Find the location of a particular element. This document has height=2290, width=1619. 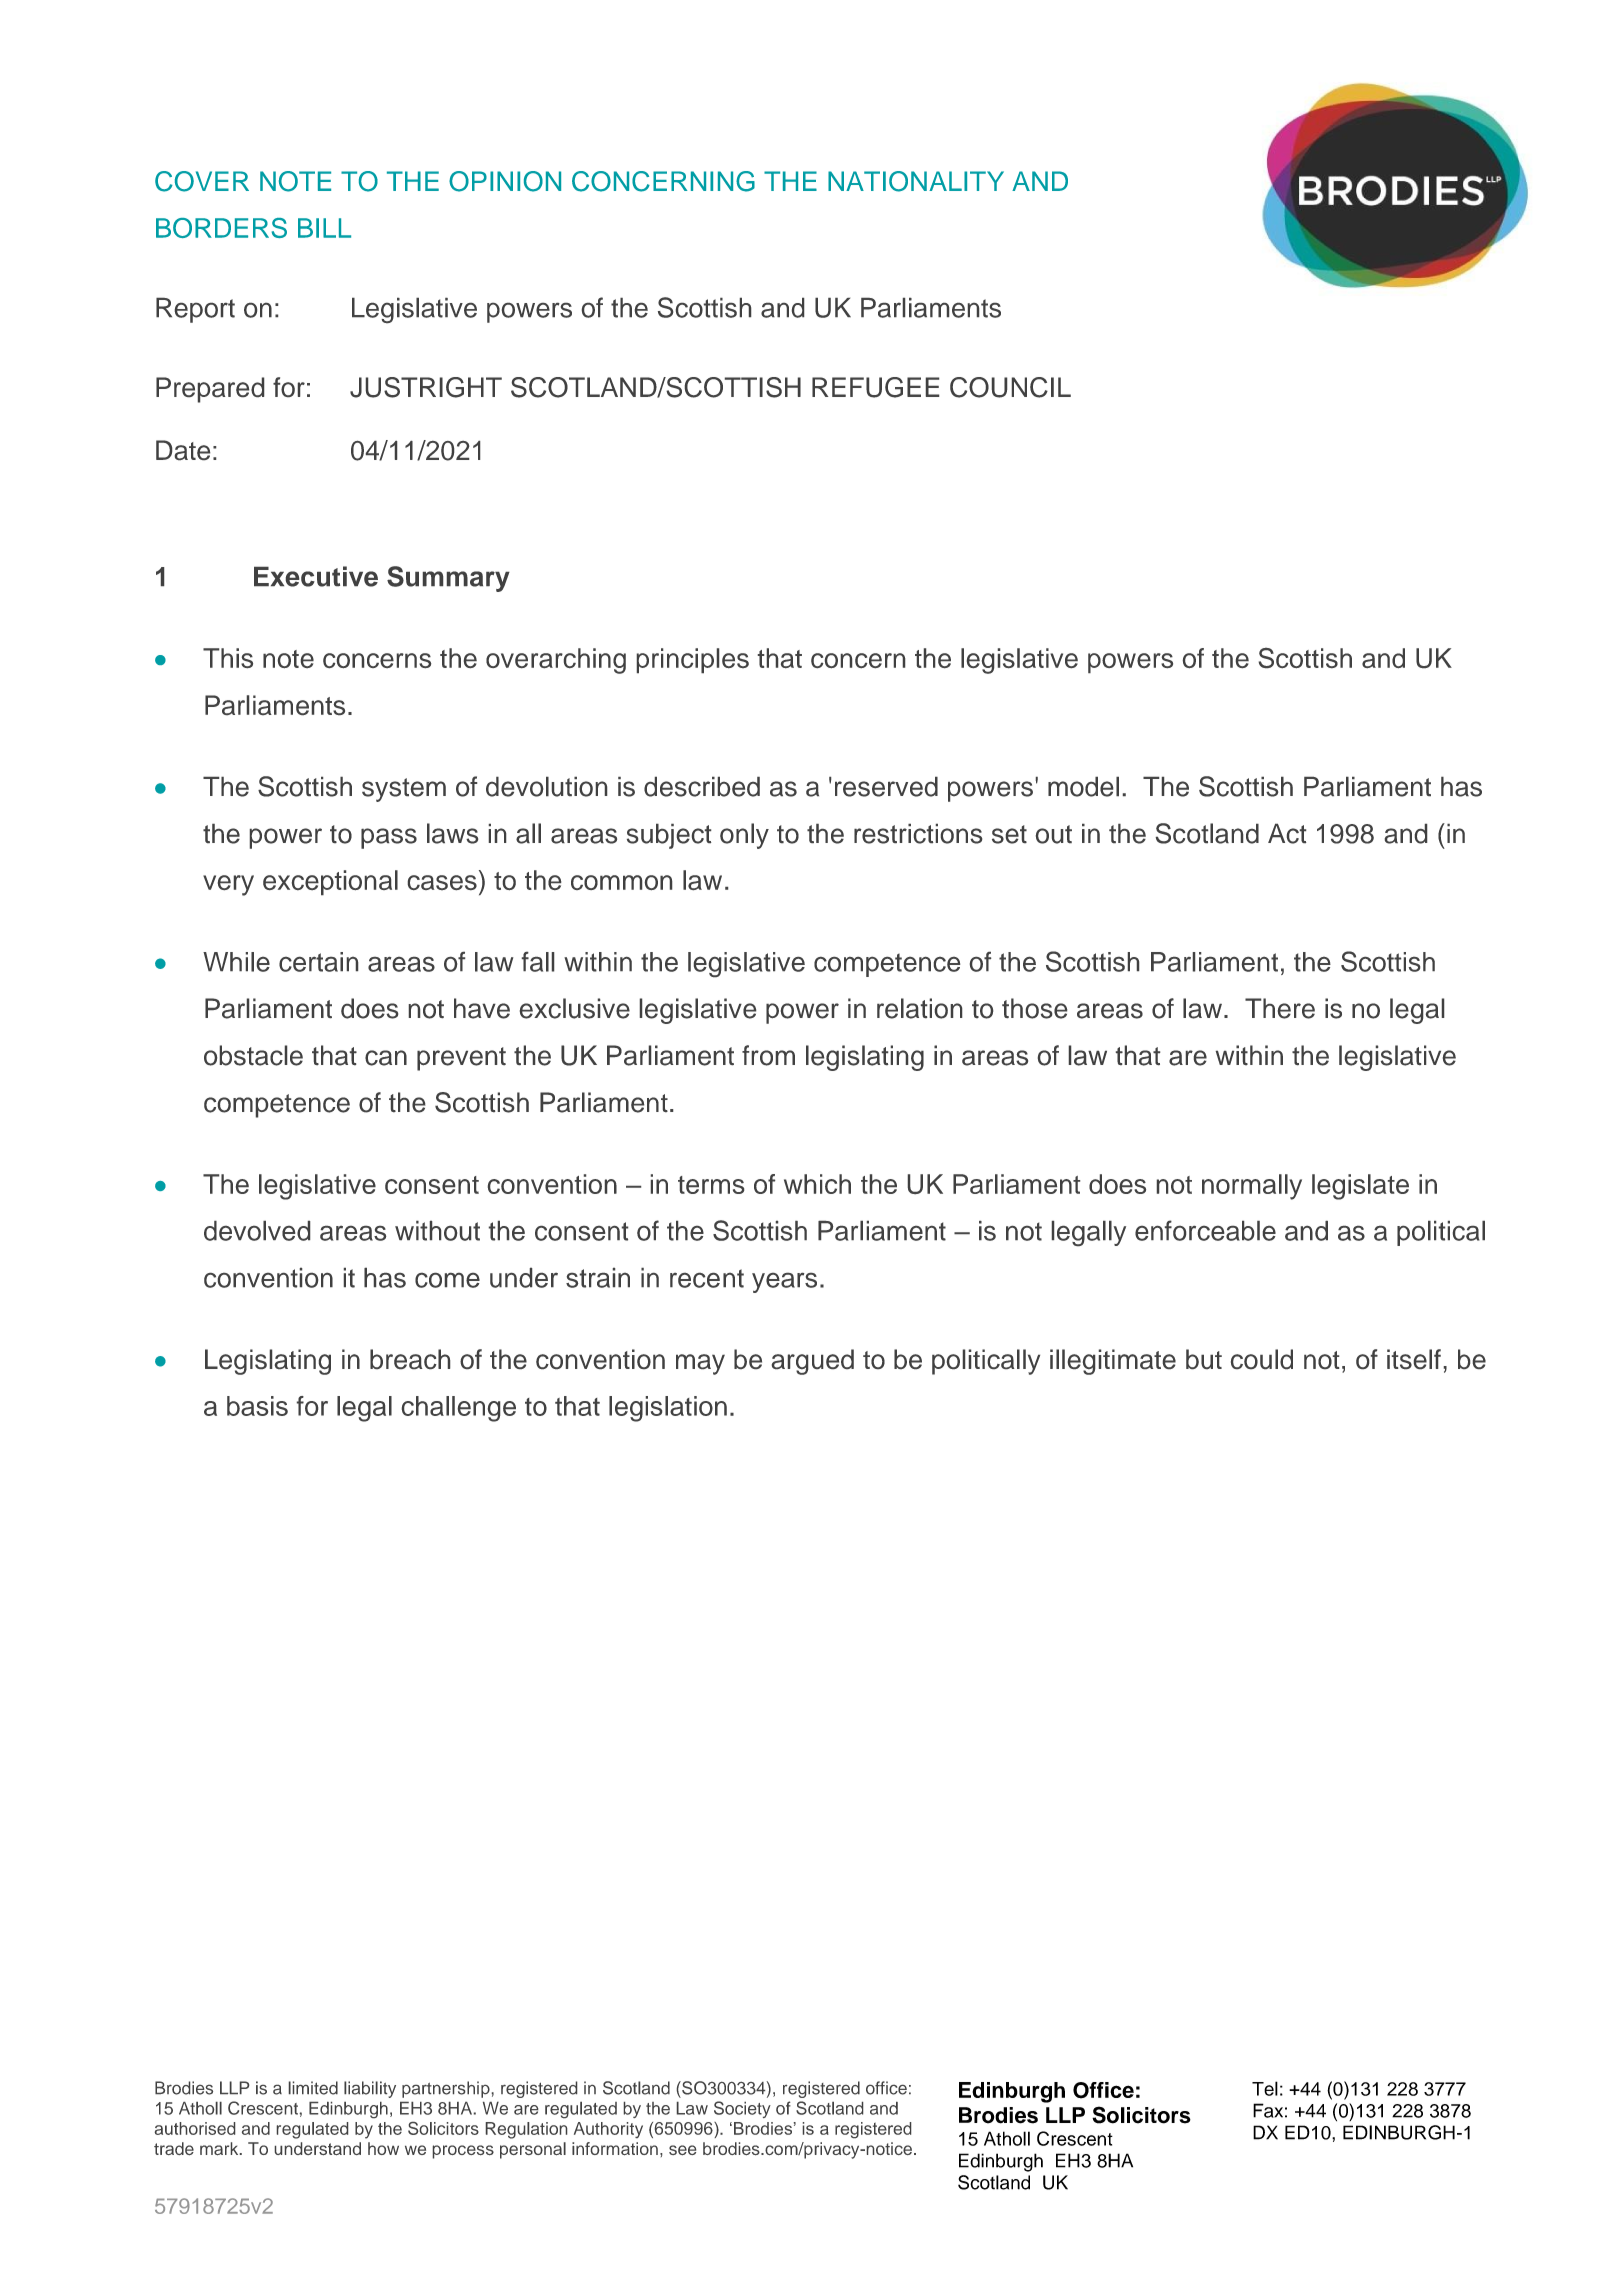

limited is located at coordinates (313, 2088).
